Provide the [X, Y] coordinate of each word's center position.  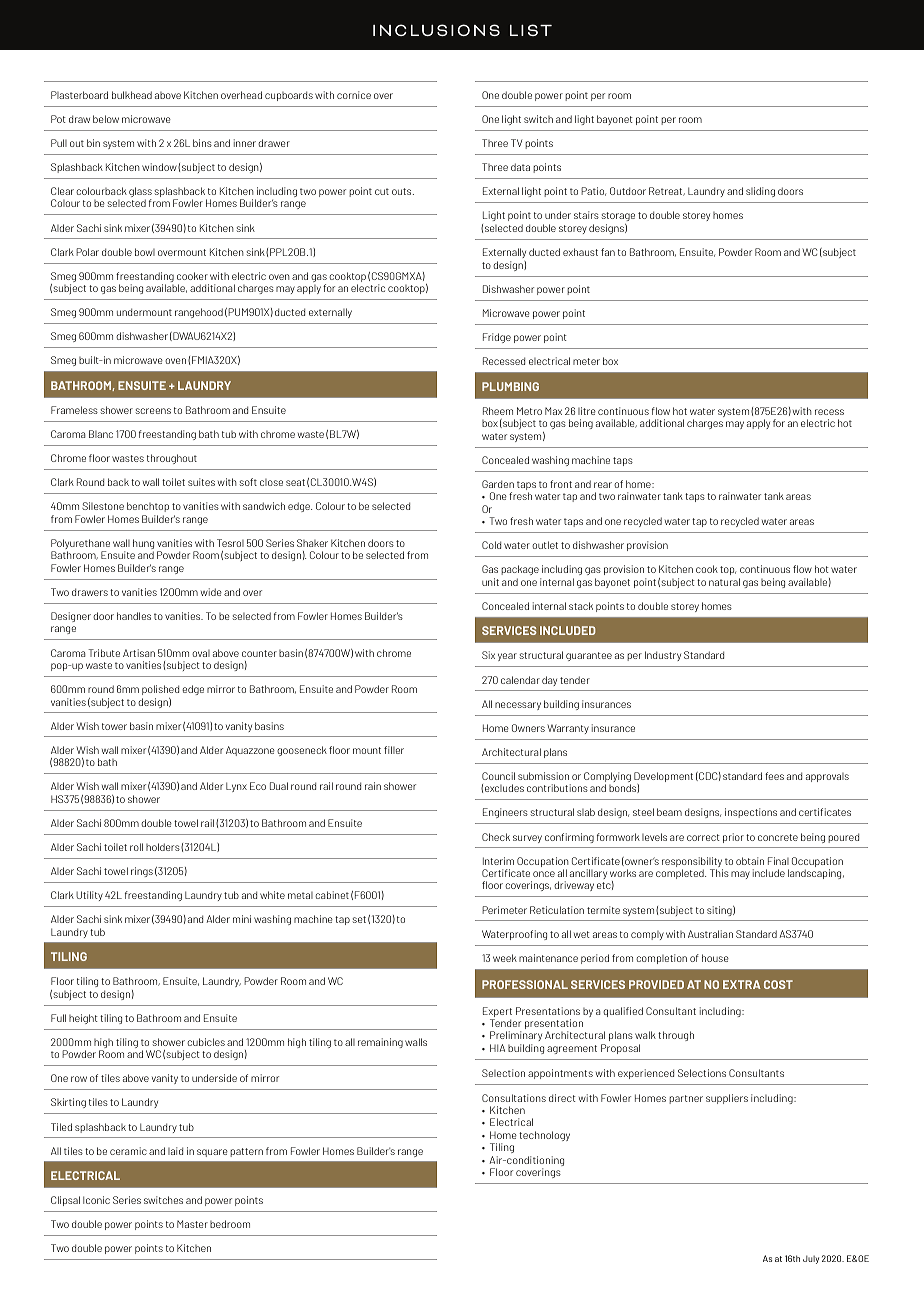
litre [587, 411]
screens [153, 411]
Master [192, 1224]
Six [488, 655]
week [505, 958]
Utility [89, 896]
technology [544, 1136]
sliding [760, 192]
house [715, 958]
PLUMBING [510, 386]
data [520, 167]
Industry [663, 656]
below [106, 119]
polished [160, 690]
